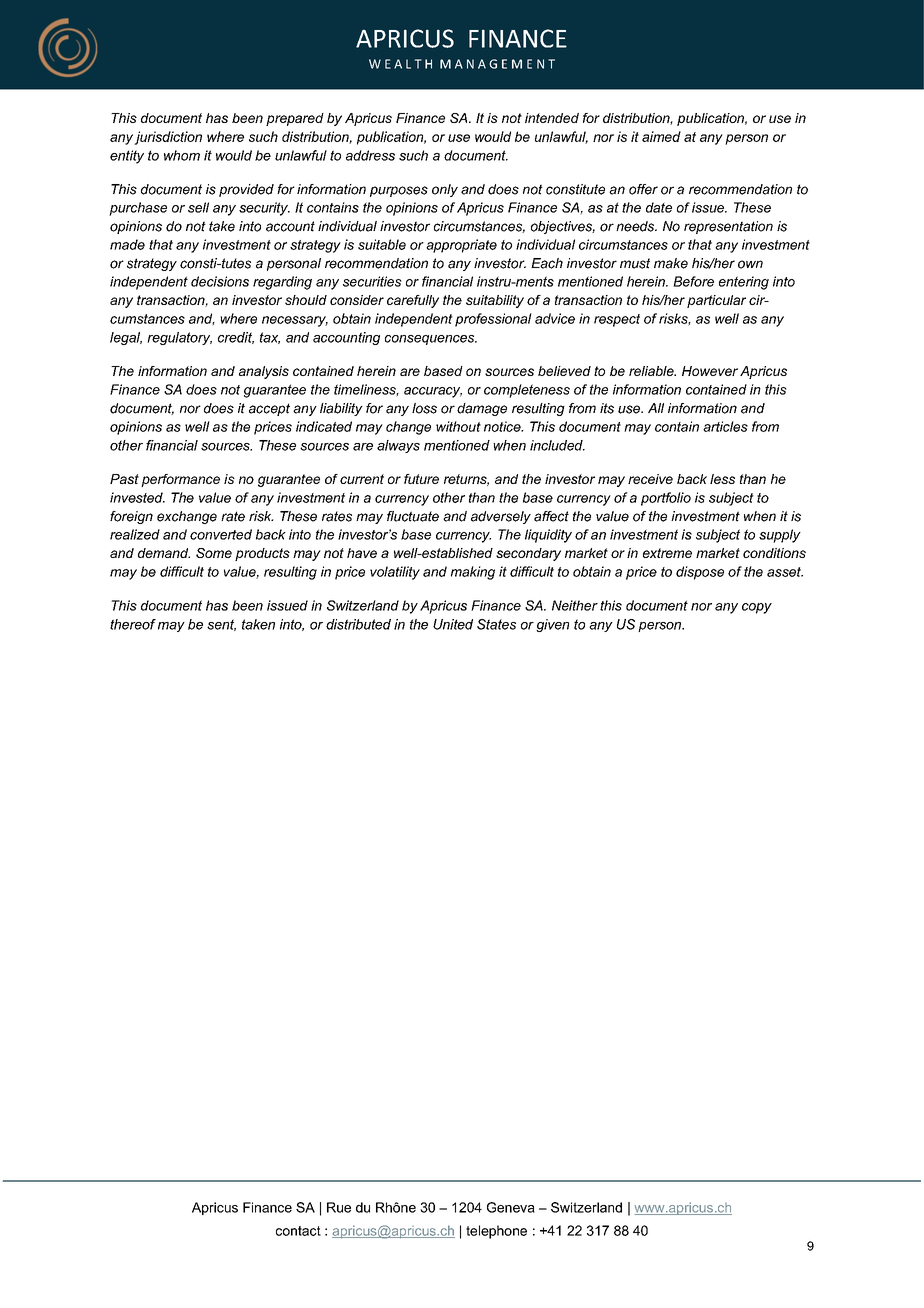  Describe the element at coordinates (453, 624) in the screenshot. I see `United` at that location.
